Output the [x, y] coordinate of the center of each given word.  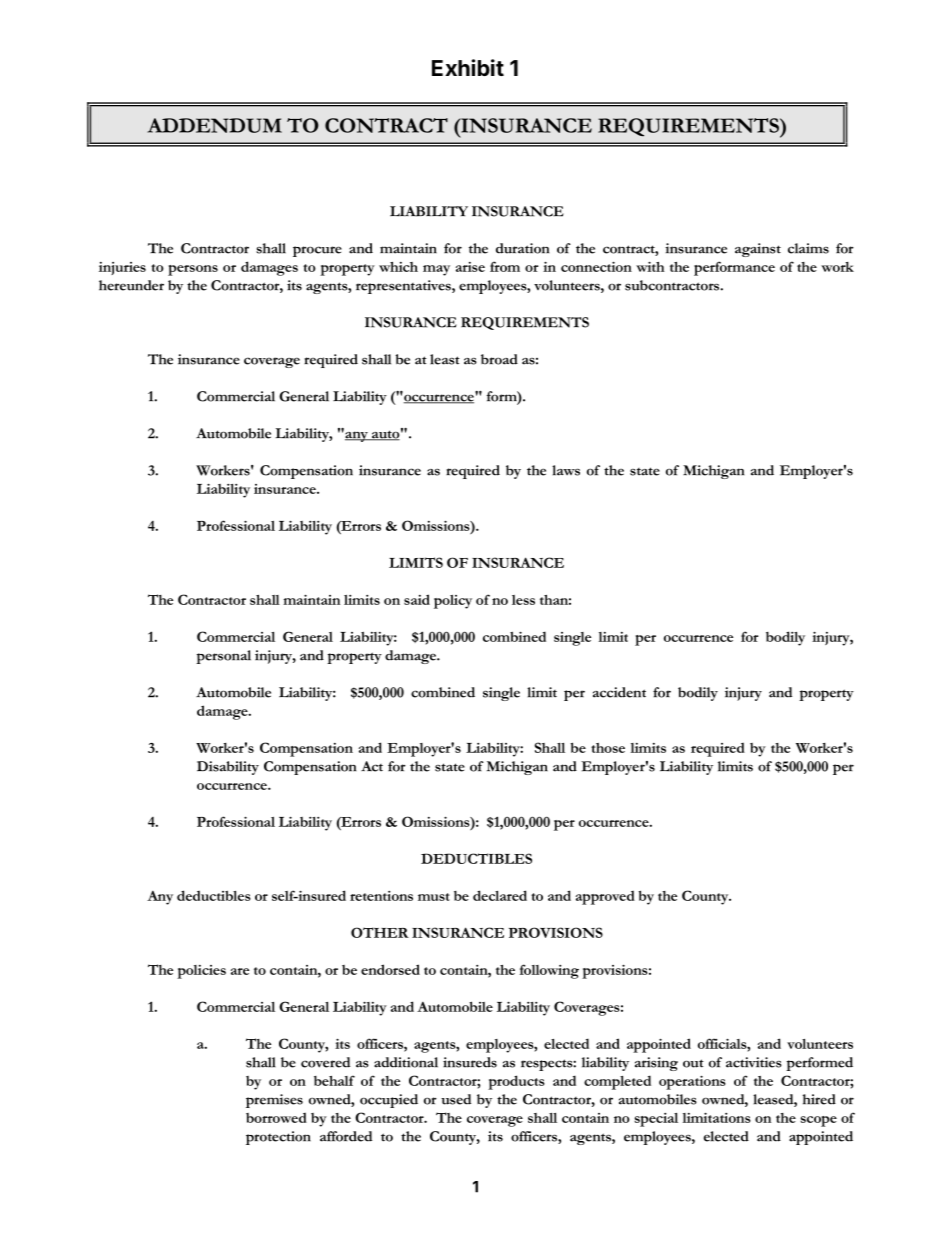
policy [453, 602]
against [758, 250]
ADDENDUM [214, 125]
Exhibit [468, 67]
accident [619, 692]
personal [223, 657]
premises [274, 1101]
